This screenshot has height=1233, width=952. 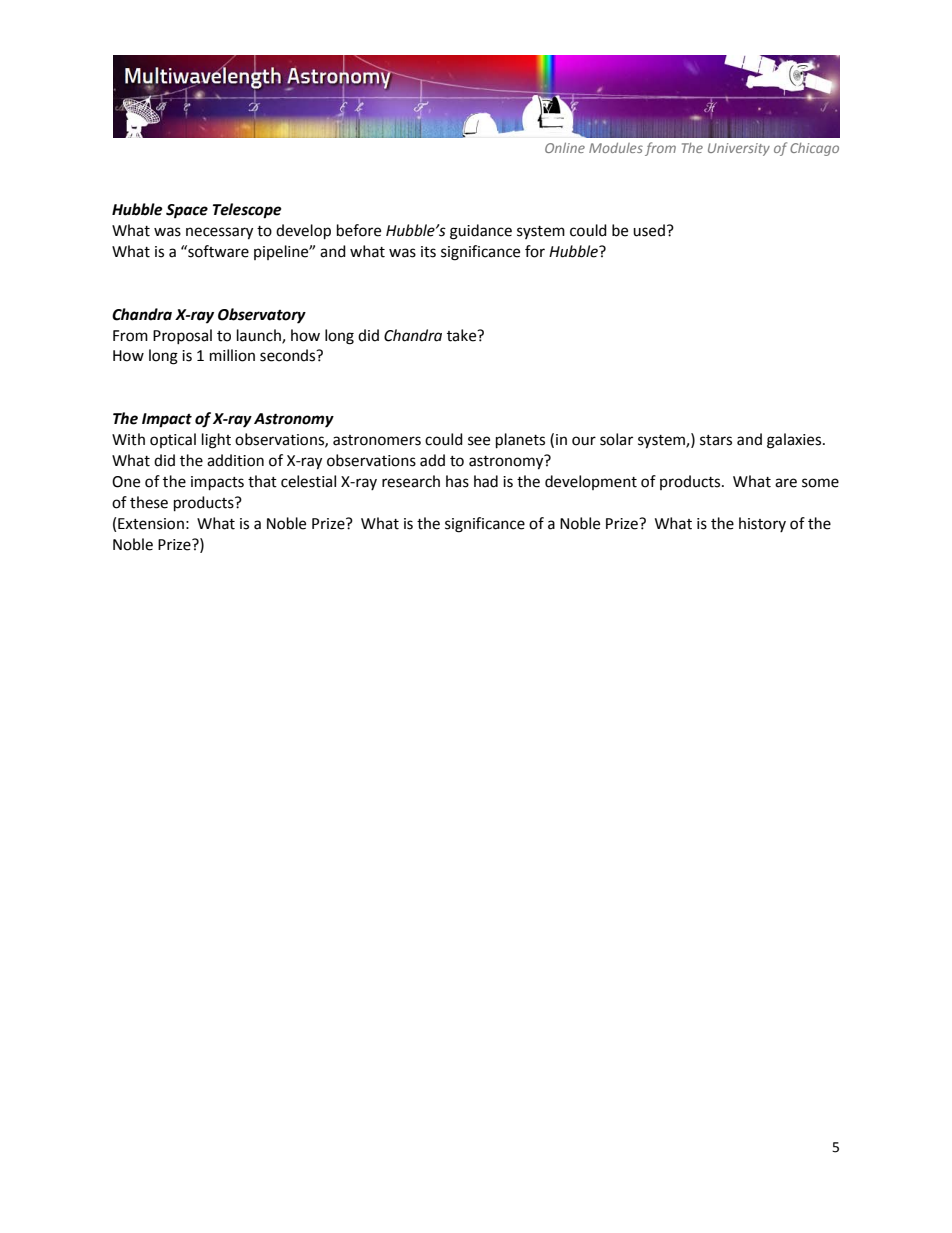 What do you see at coordinates (479, 441) in the screenshot?
I see `see` at bounding box center [479, 441].
